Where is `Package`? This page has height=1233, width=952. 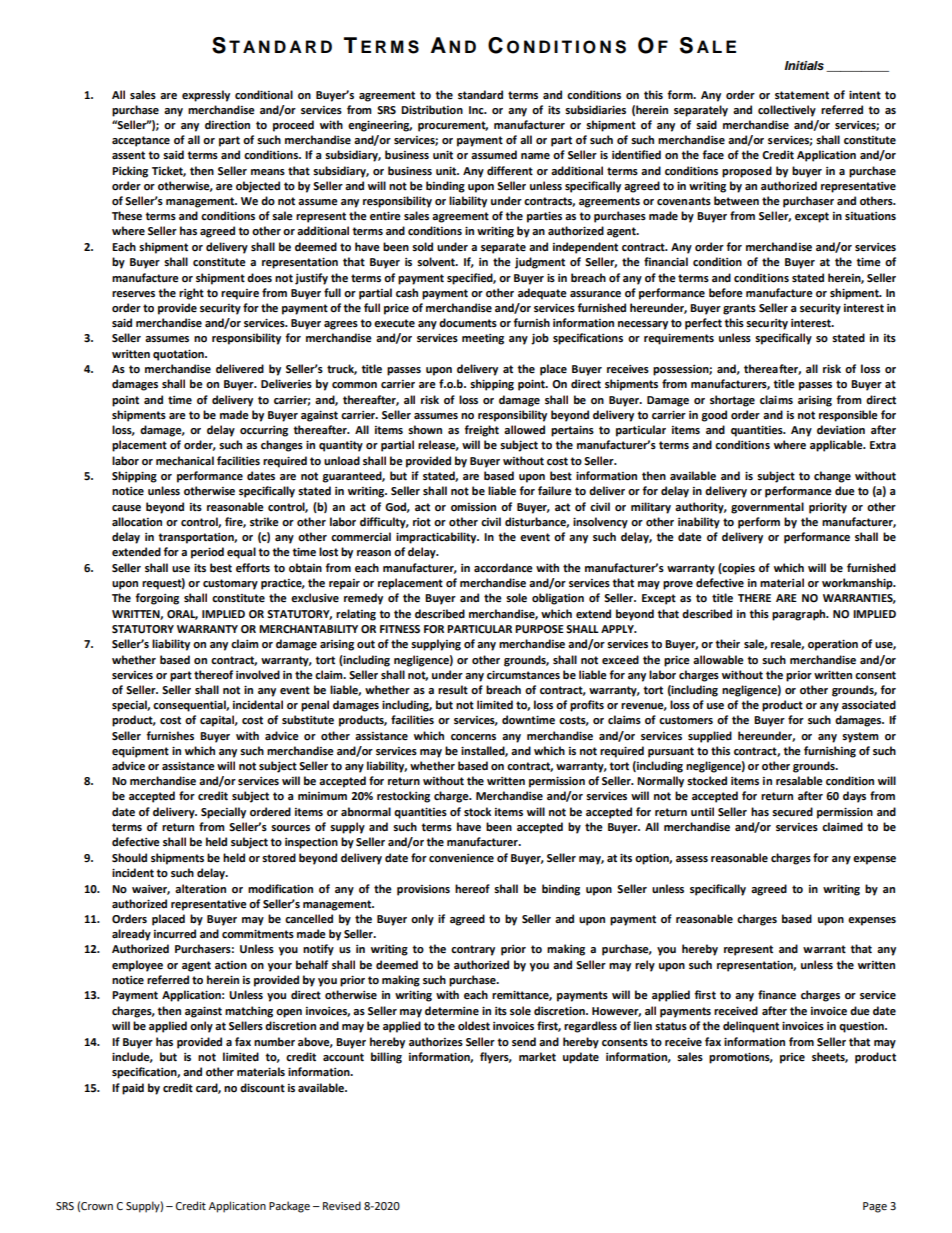
Package is located at coordinates (289, 1207).
